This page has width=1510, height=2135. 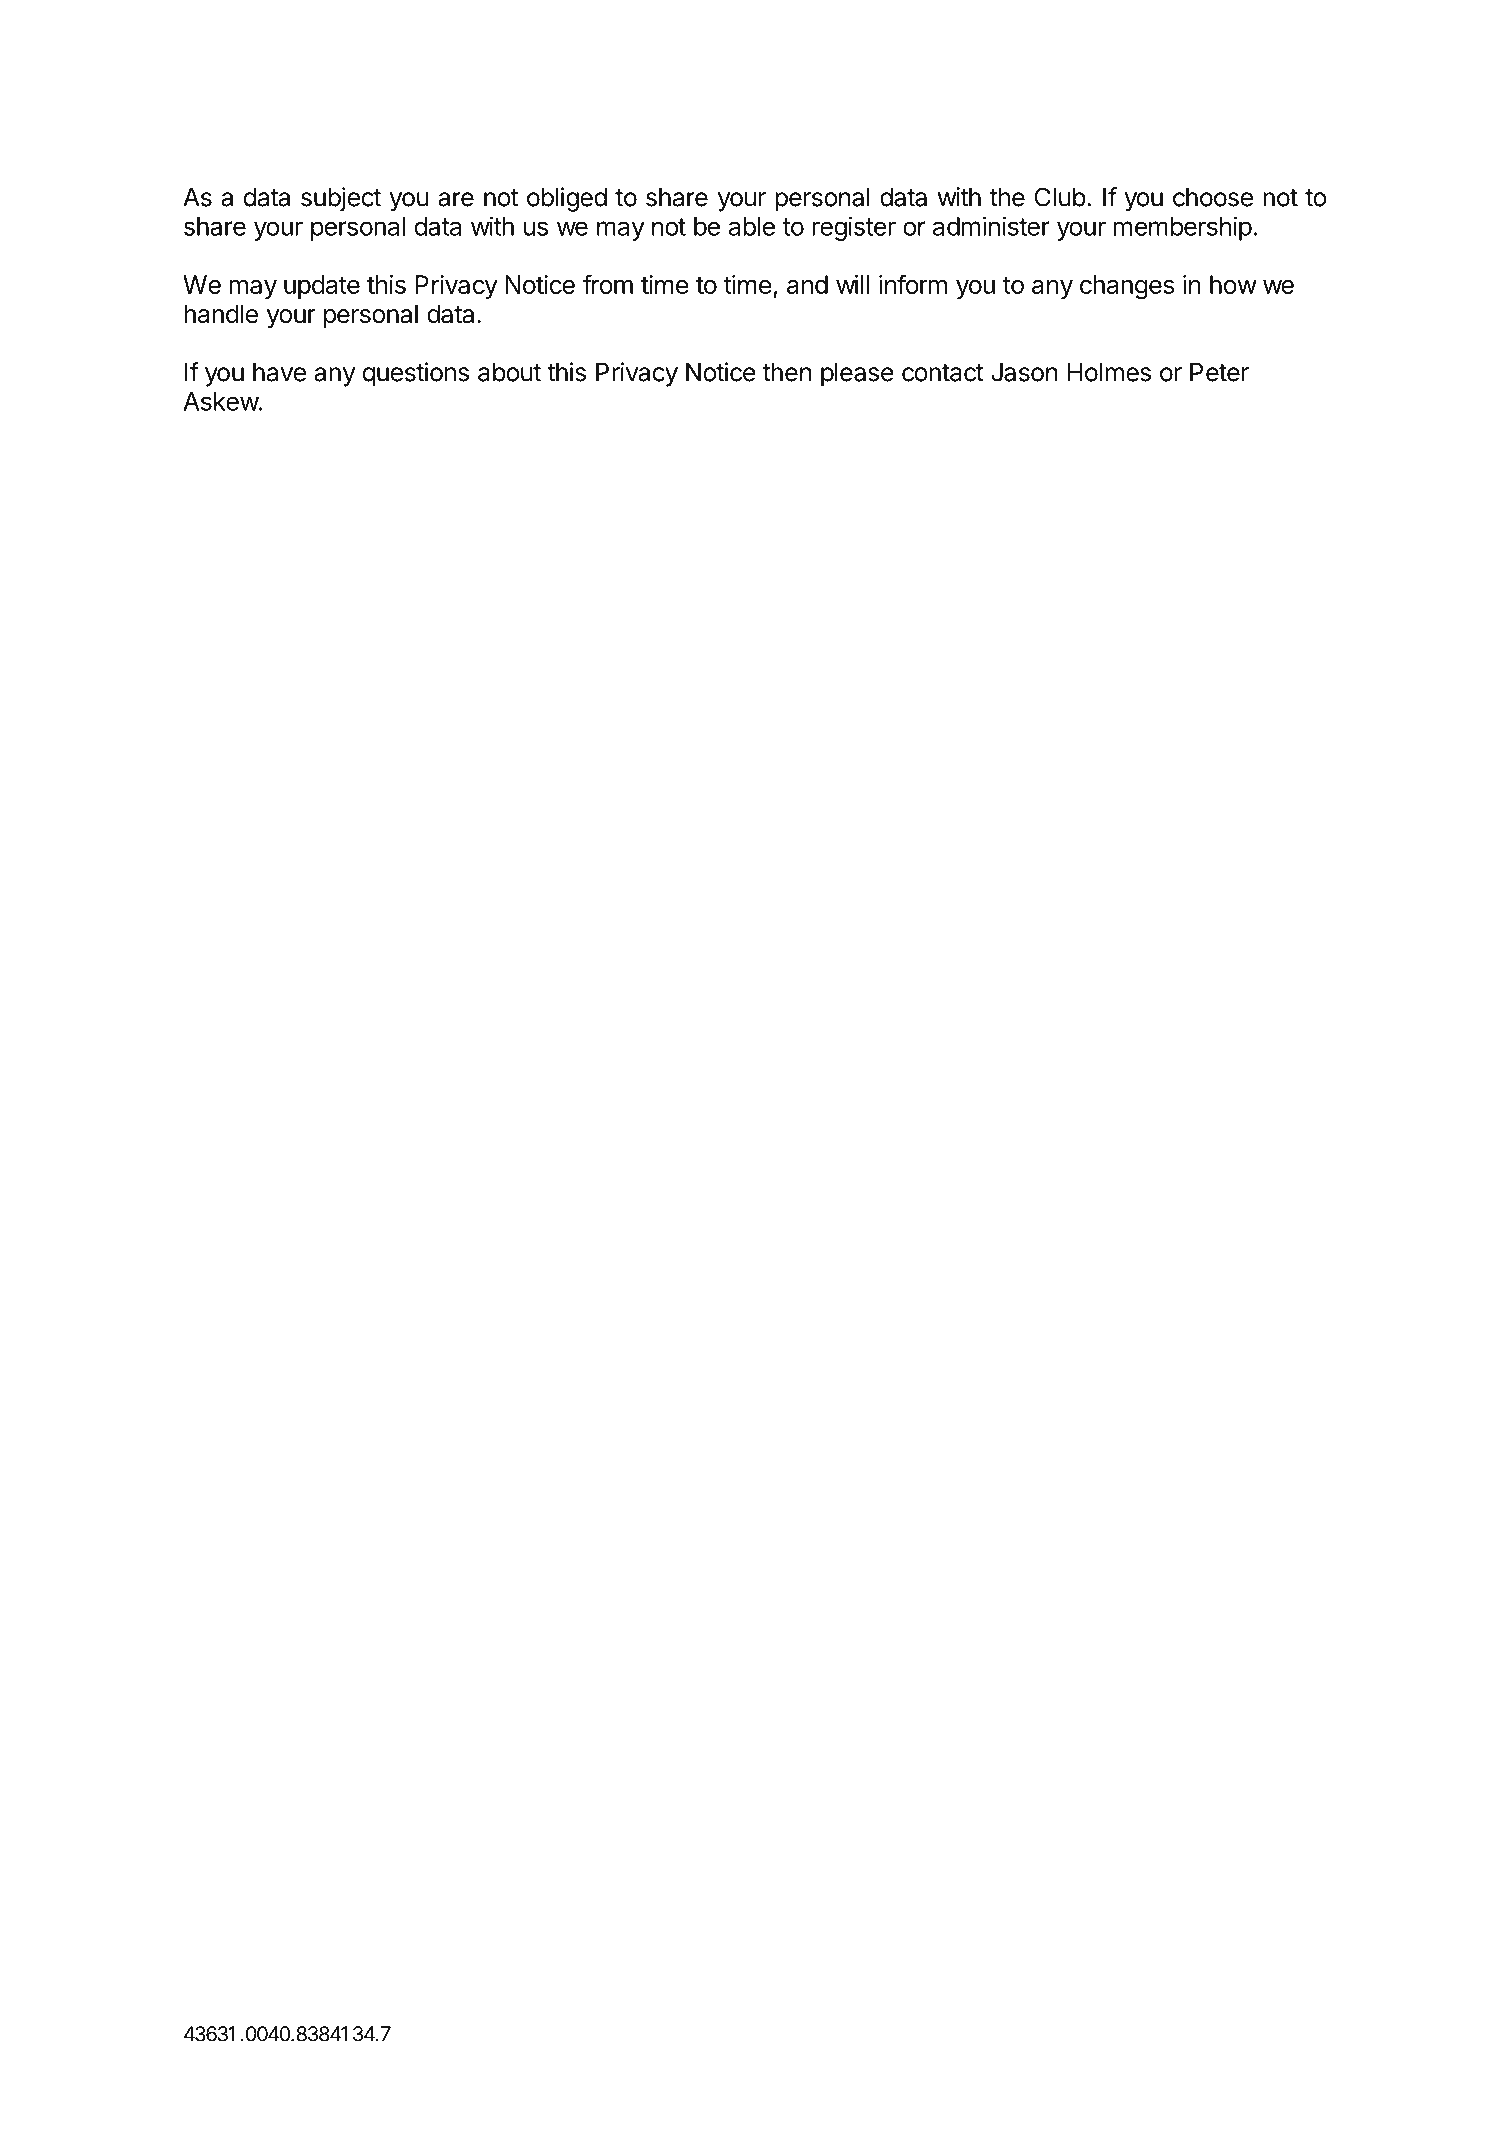 What do you see at coordinates (567, 199) in the page?
I see `obliged` at bounding box center [567, 199].
